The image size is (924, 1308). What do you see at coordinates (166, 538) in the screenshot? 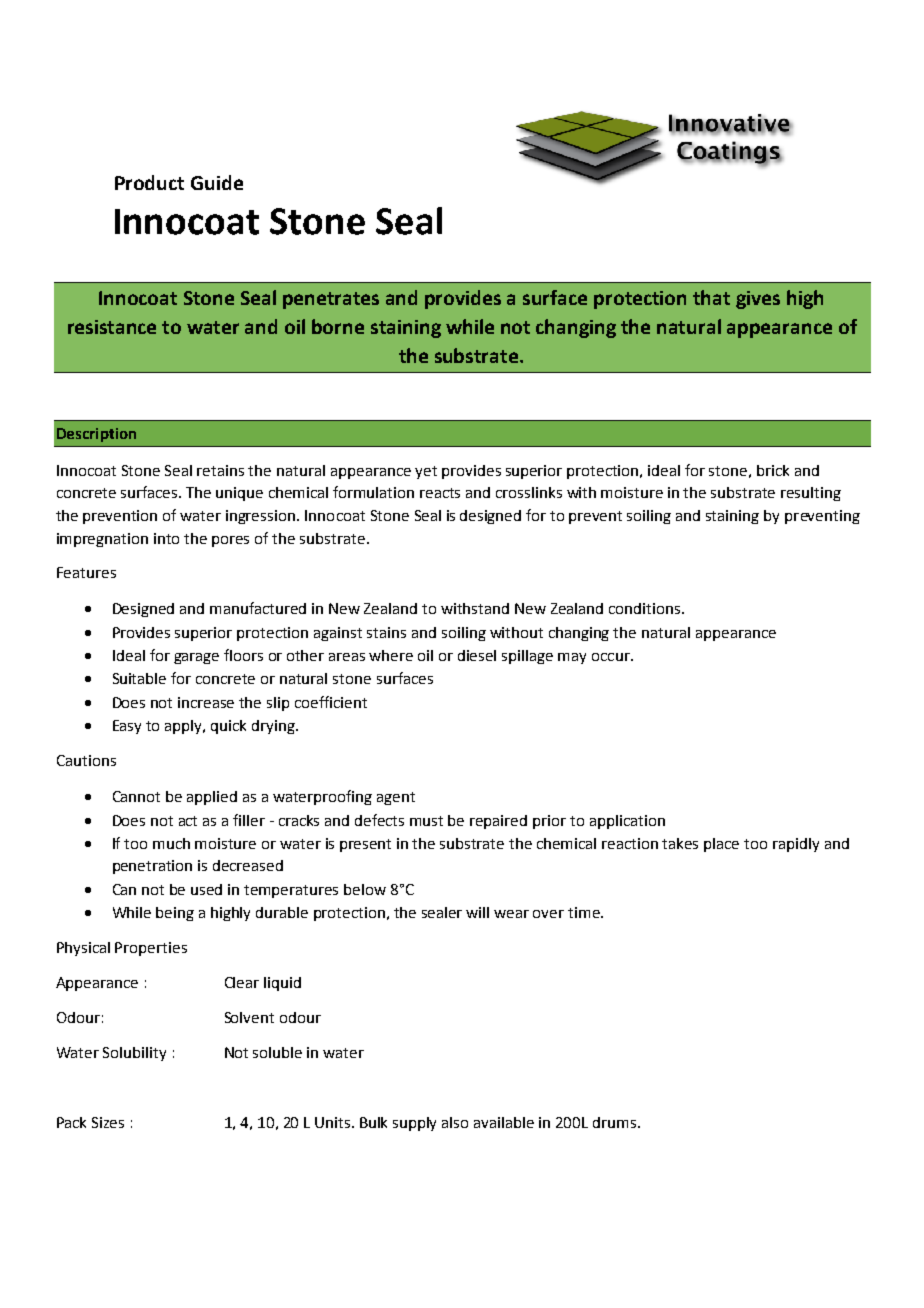
I see `into` at bounding box center [166, 538].
